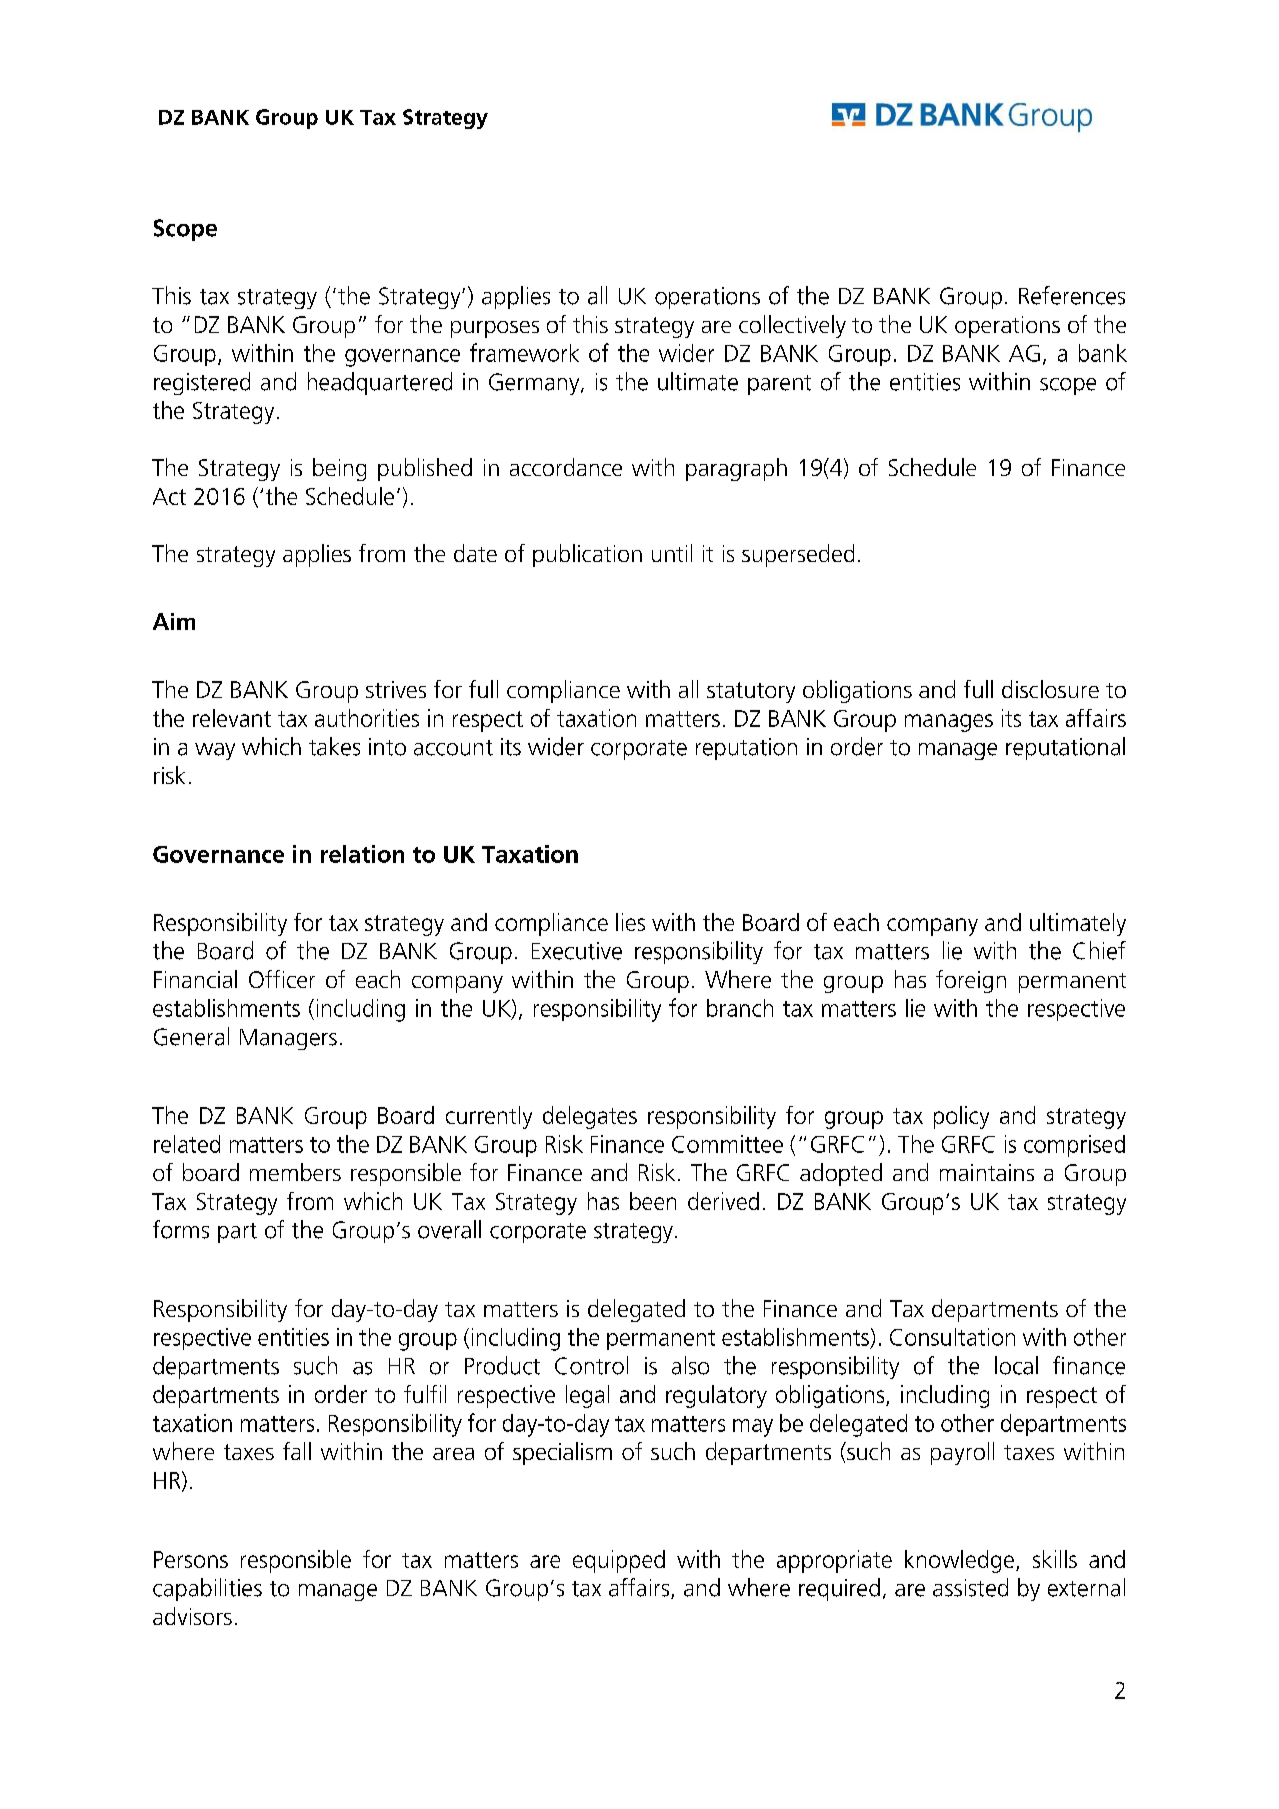  Describe the element at coordinates (524, 352) in the document. I see `framework` at that location.
